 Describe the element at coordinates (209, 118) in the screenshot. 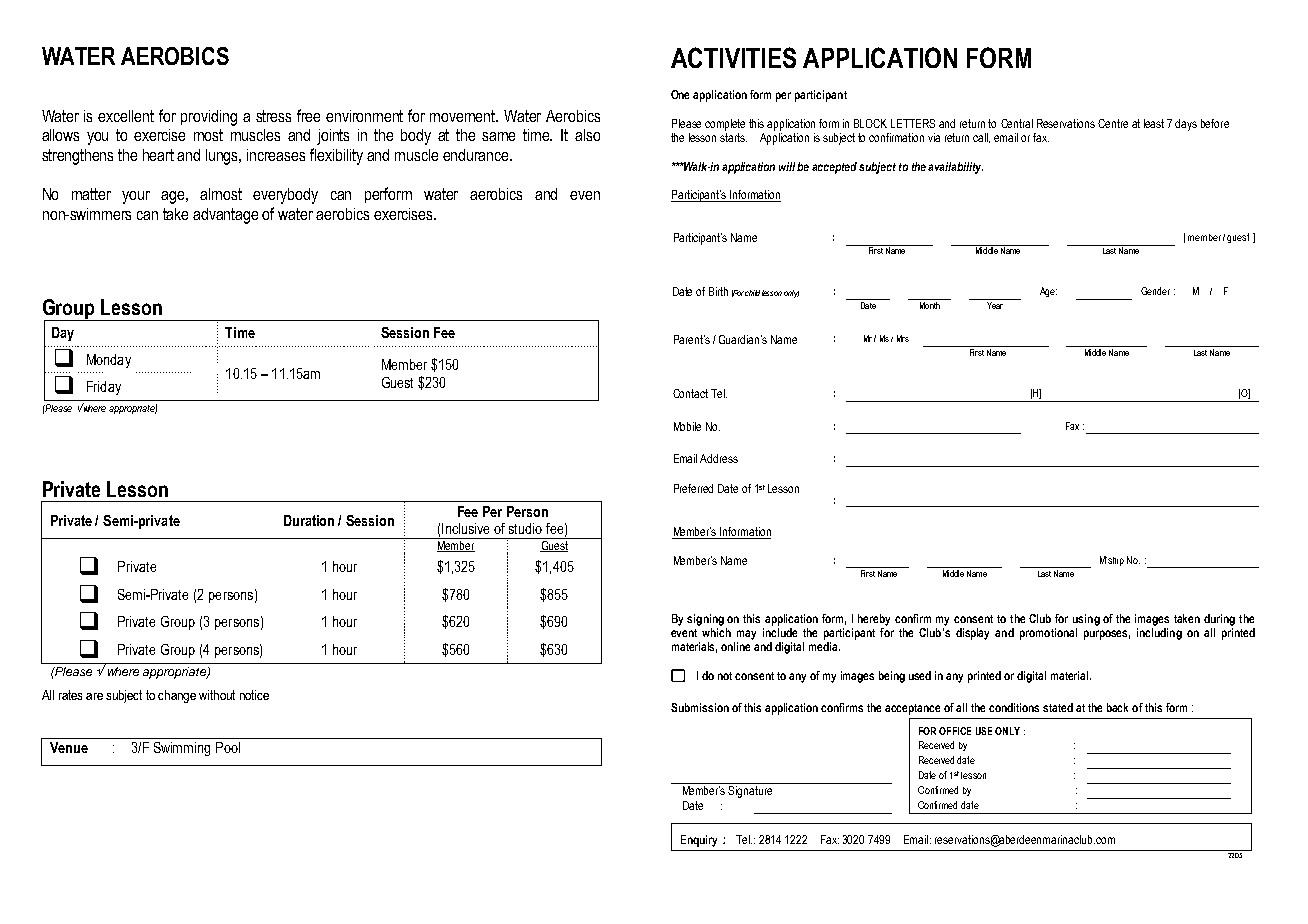

I see `providing` at that location.
